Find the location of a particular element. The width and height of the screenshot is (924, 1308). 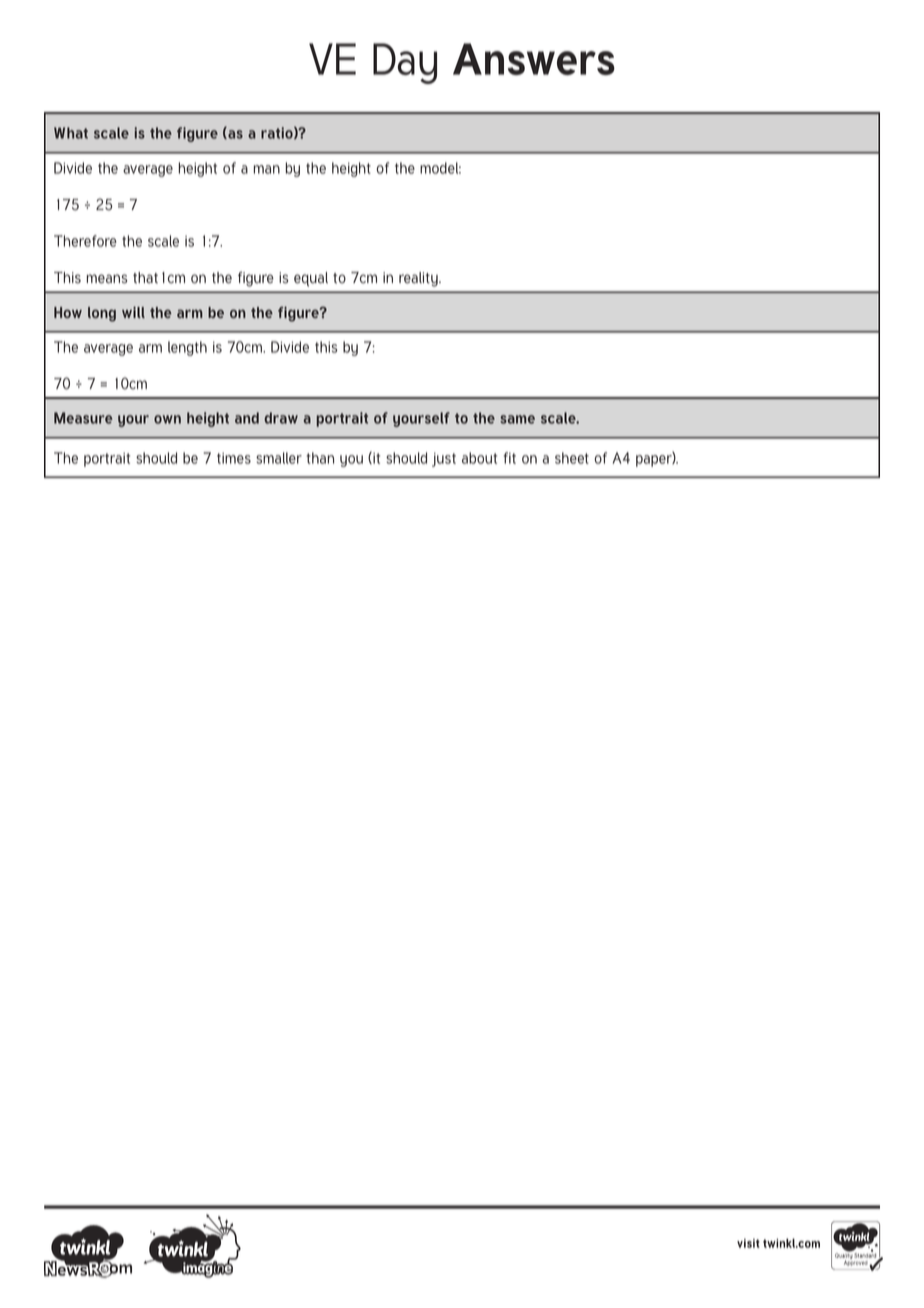

draw is located at coordinates (281, 418).
